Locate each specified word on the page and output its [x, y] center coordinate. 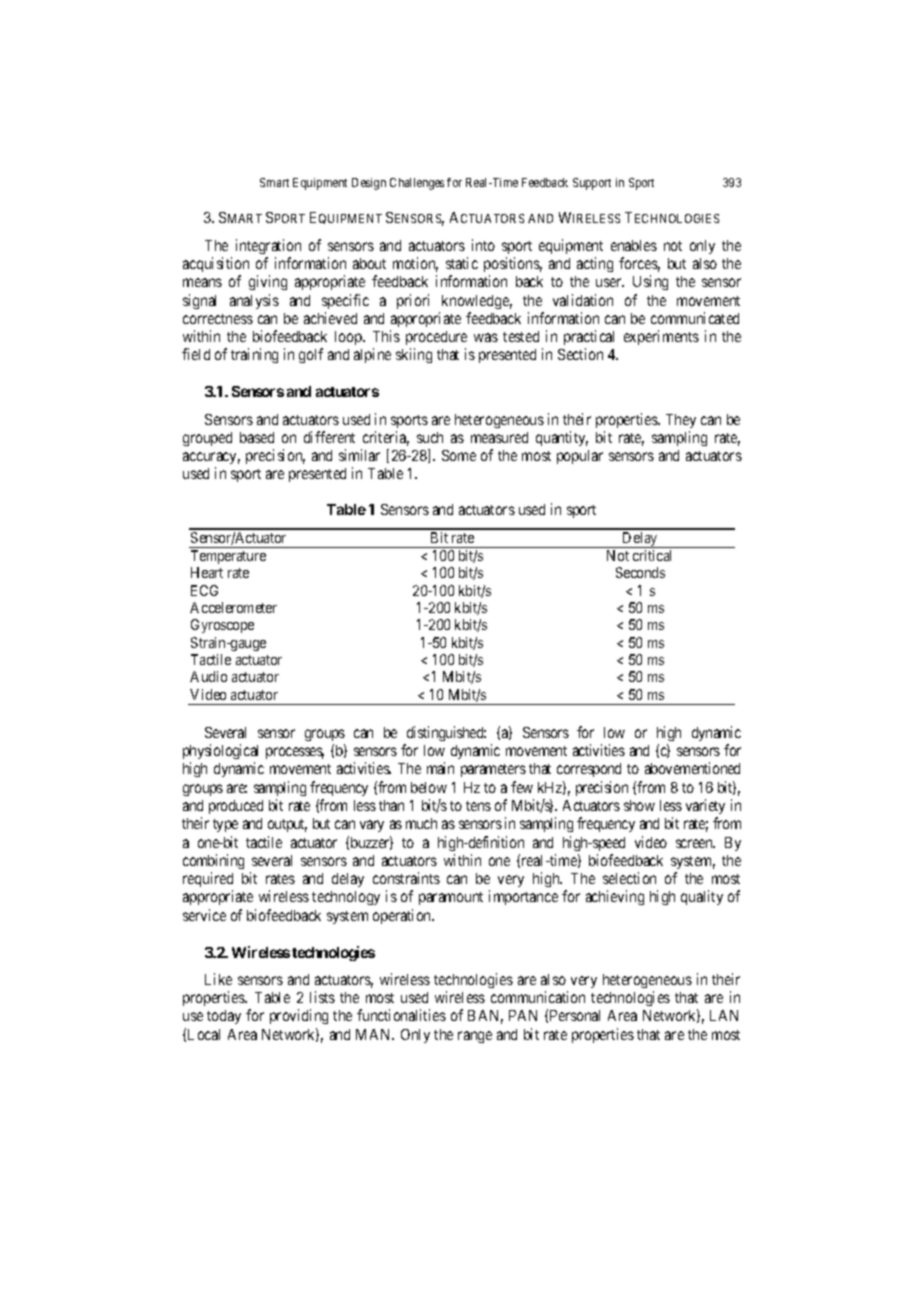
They [681, 421]
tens [478, 806]
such [430, 437]
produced [236, 807]
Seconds [640, 572]
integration [268, 246]
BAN [485, 1017]
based [257, 437]
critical [652, 555]
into [483, 245]
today [224, 1017]
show [639, 805]
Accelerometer [233, 607]
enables [634, 245]
